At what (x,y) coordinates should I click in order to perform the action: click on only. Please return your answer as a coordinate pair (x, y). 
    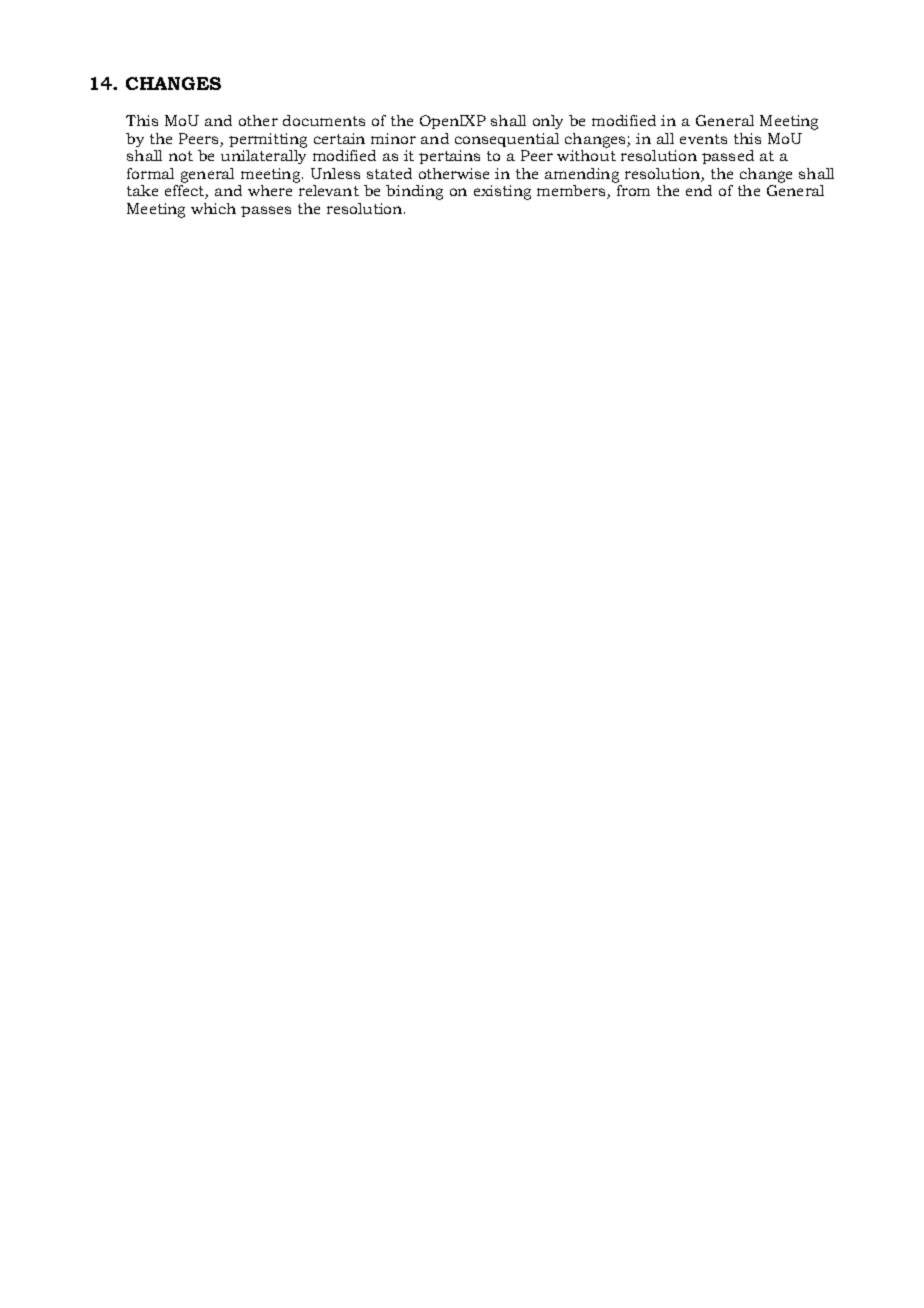
    Looking at the image, I should click on (548, 122).
